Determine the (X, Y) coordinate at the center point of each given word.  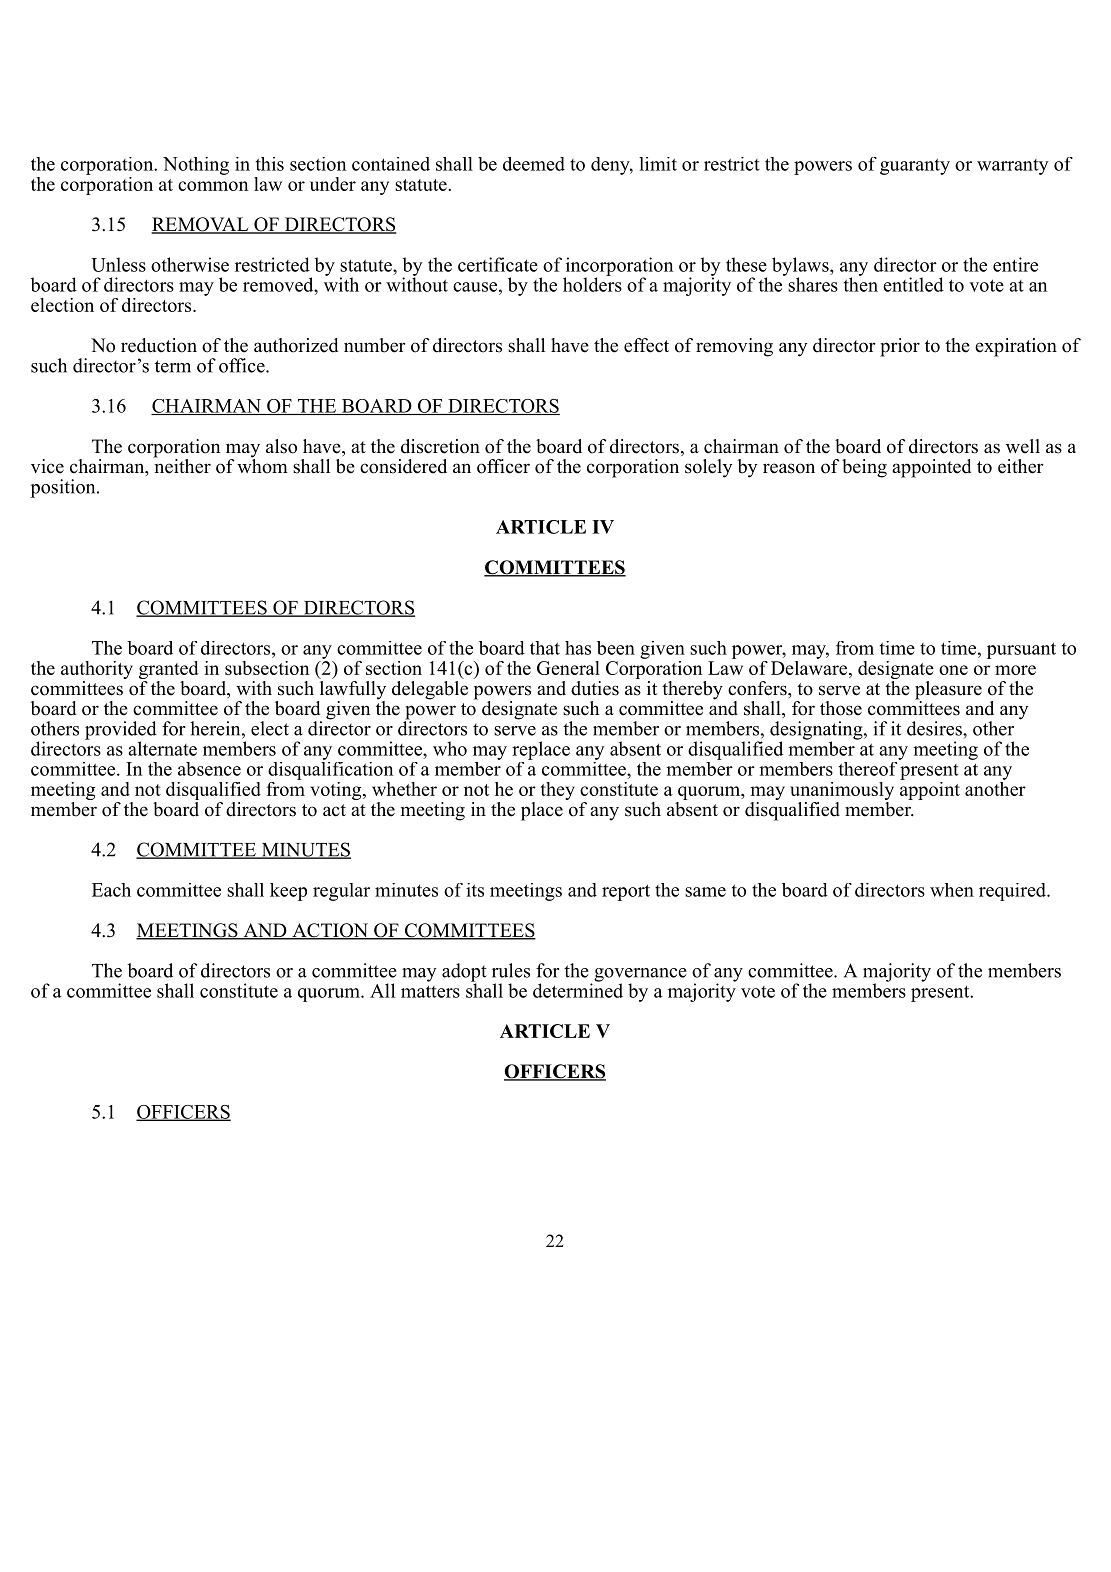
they (557, 791)
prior (900, 347)
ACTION (330, 931)
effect (646, 345)
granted (169, 671)
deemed (534, 164)
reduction (159, 345)
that (545, 648)
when (952, 890)
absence (209, 769)
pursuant (1021, 650)
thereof (868, 769)
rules (511, 970)
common (213, 186)
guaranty (915, 166)
